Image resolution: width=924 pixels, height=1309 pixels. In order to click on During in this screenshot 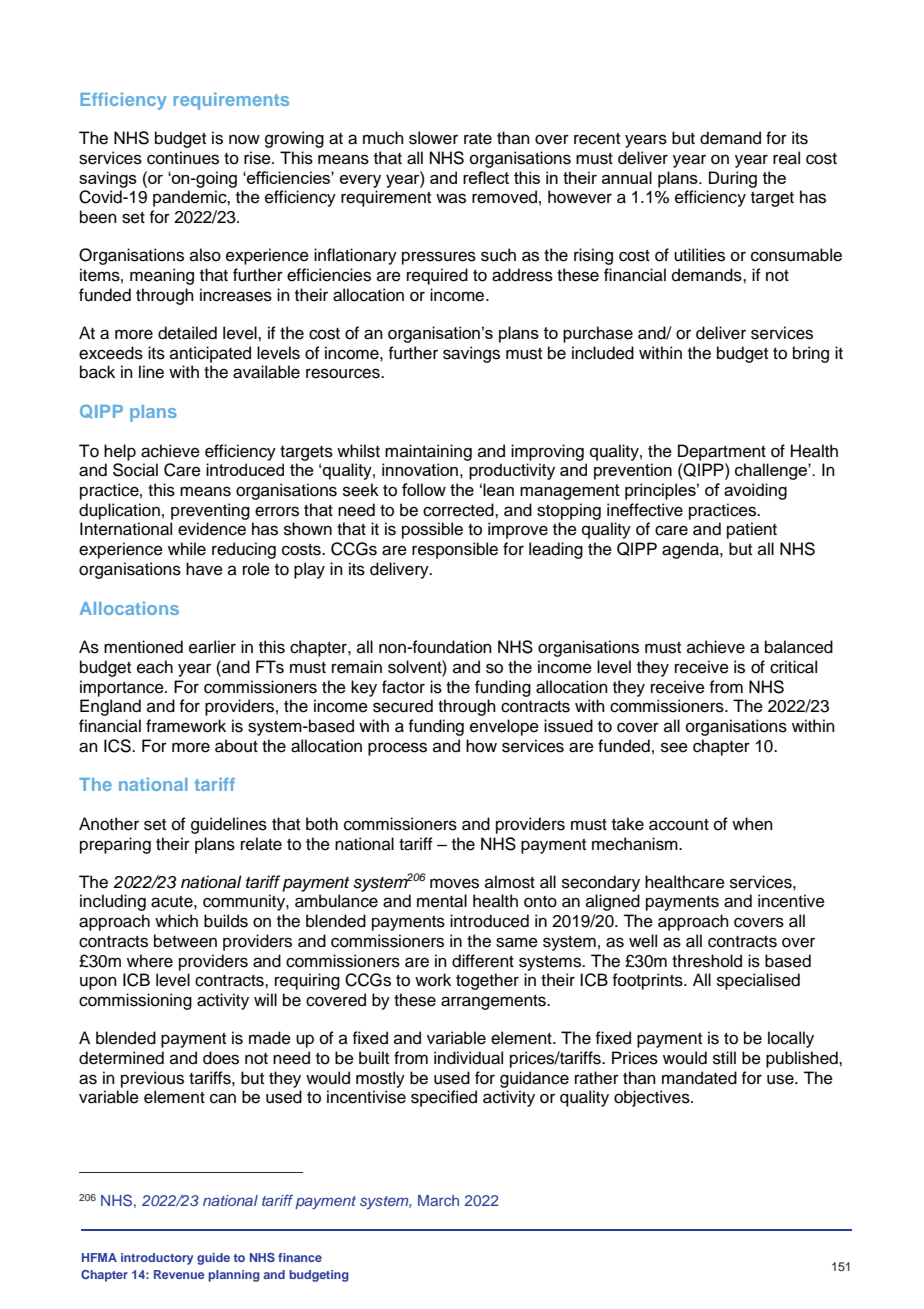, I will do `click(733, 179)`.
